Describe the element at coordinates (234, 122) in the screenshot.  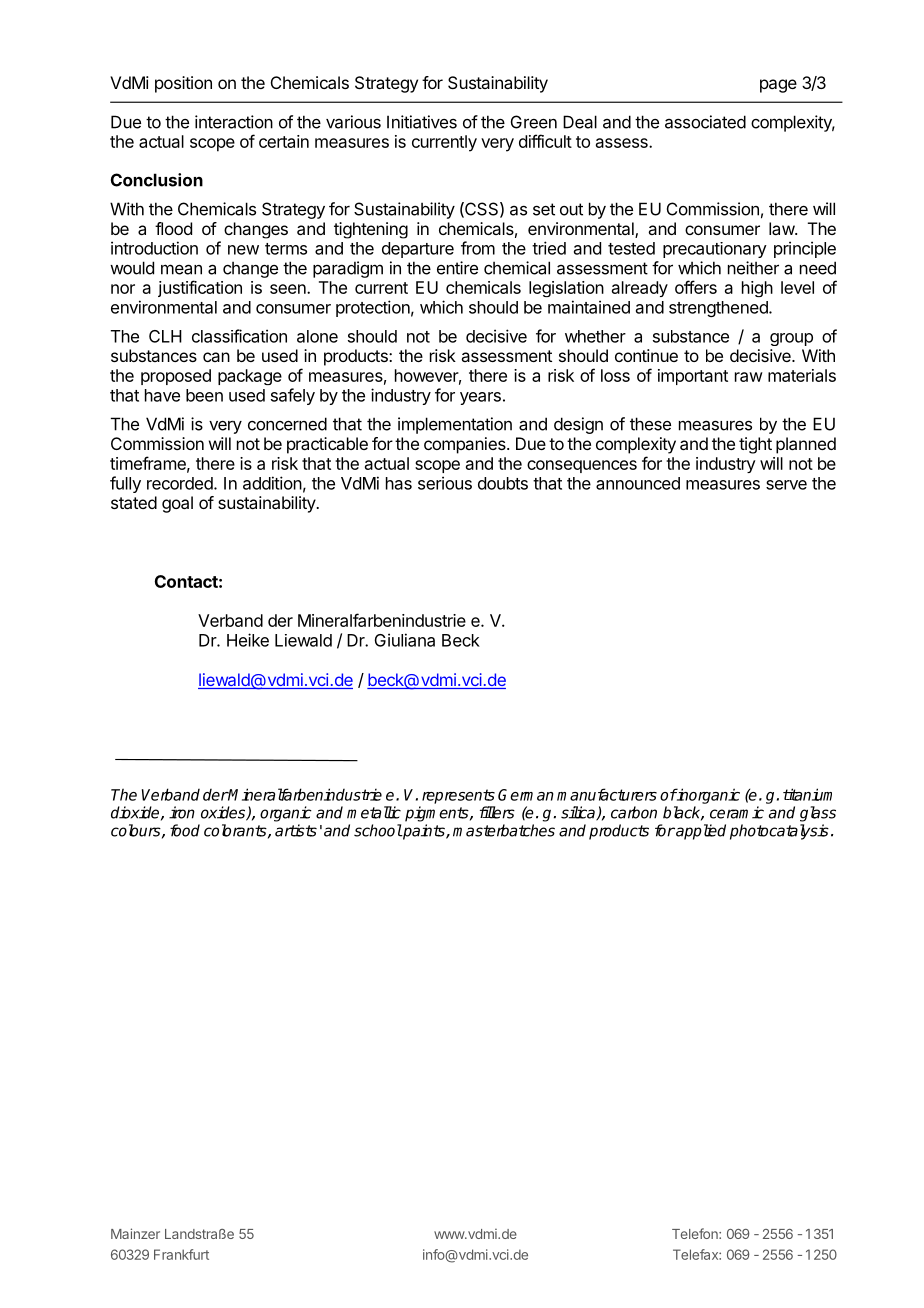
I see `interaction` at that location.
